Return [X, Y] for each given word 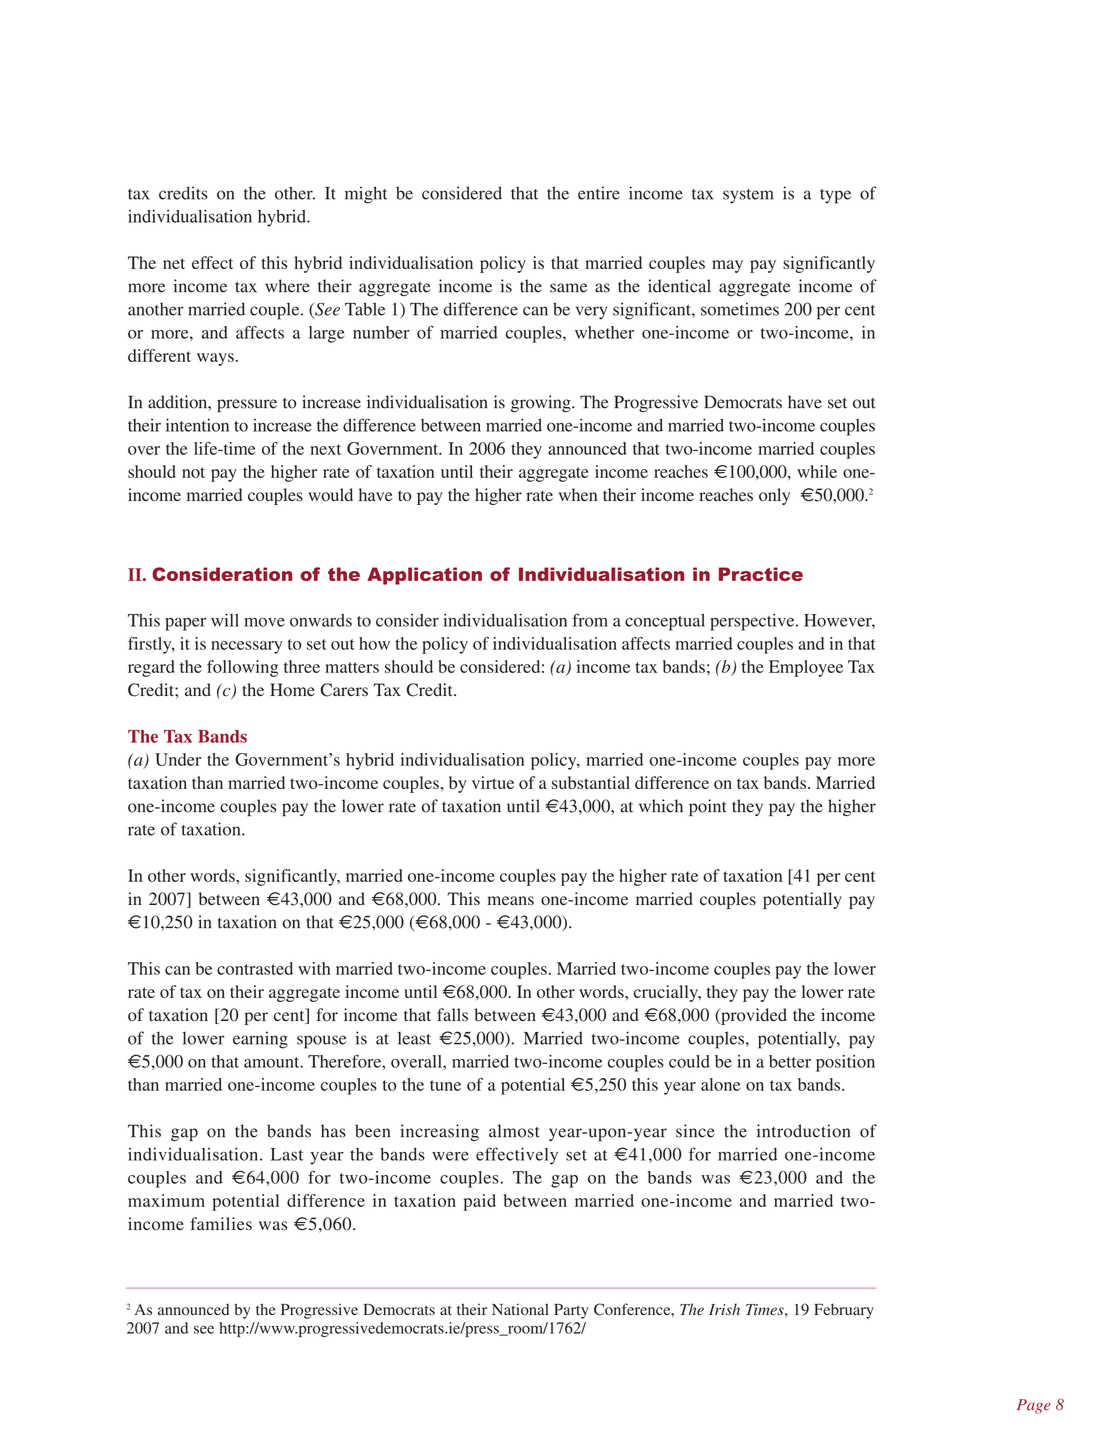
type [835, 196]
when [578, 494]
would [330, 495]
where [287, 286]
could [689, 1061]
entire [599, 193]
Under [178, 759]
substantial [591, 782]
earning [260, 1040]
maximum [166, 1200]
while [817, 471]
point [708, 807]
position [845, 1063]
